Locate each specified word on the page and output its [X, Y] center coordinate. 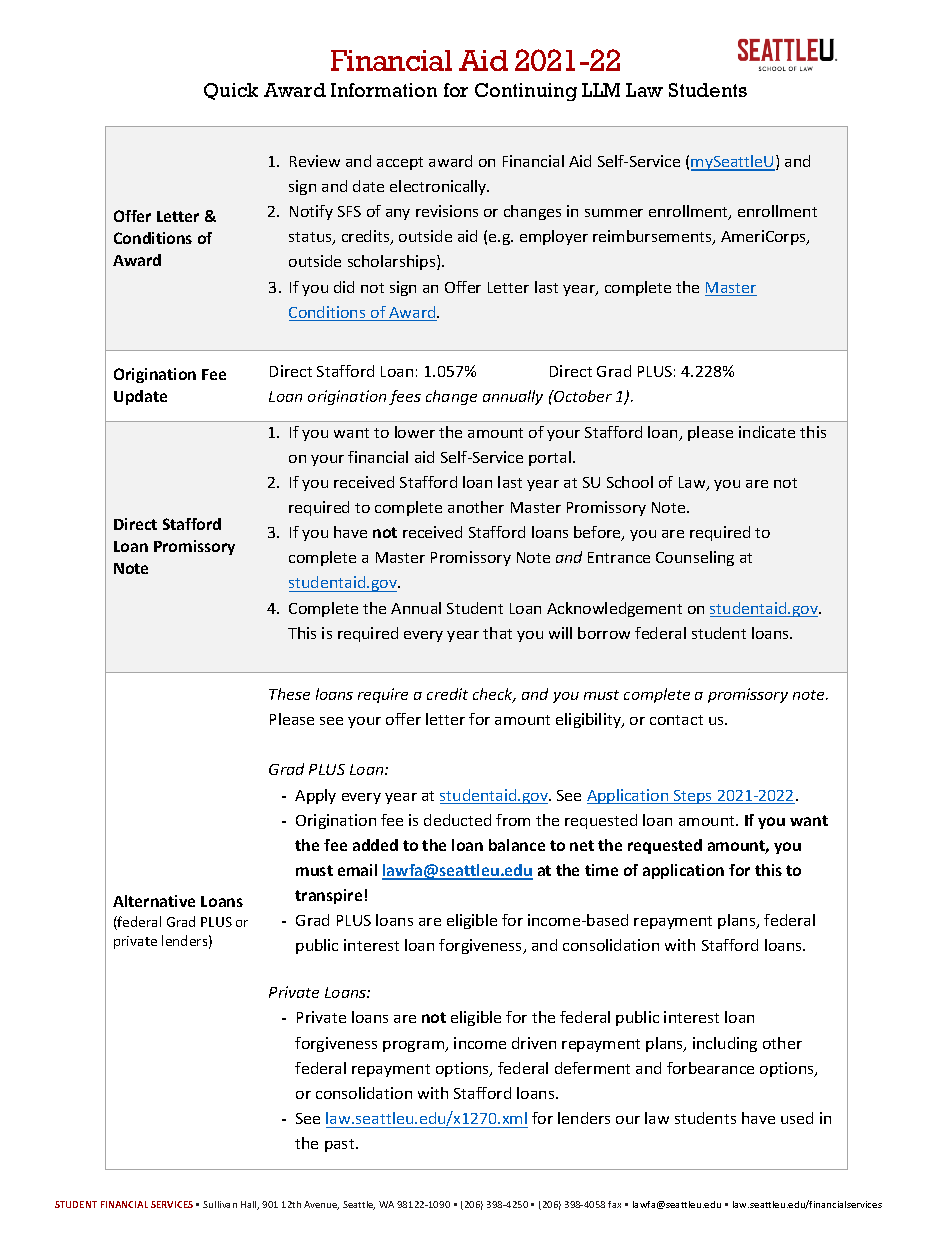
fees [405, 397]
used [797, 1118]
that [497, 633]
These [289, 694]
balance [517, 845]
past [341, 1145]
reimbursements [653, 237]
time [601, 870]
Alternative [154, 901]
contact [676, 720]
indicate [767, 432]
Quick [231, 91]
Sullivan [220, 1204]
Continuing [526, 92]
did [344, 287]
